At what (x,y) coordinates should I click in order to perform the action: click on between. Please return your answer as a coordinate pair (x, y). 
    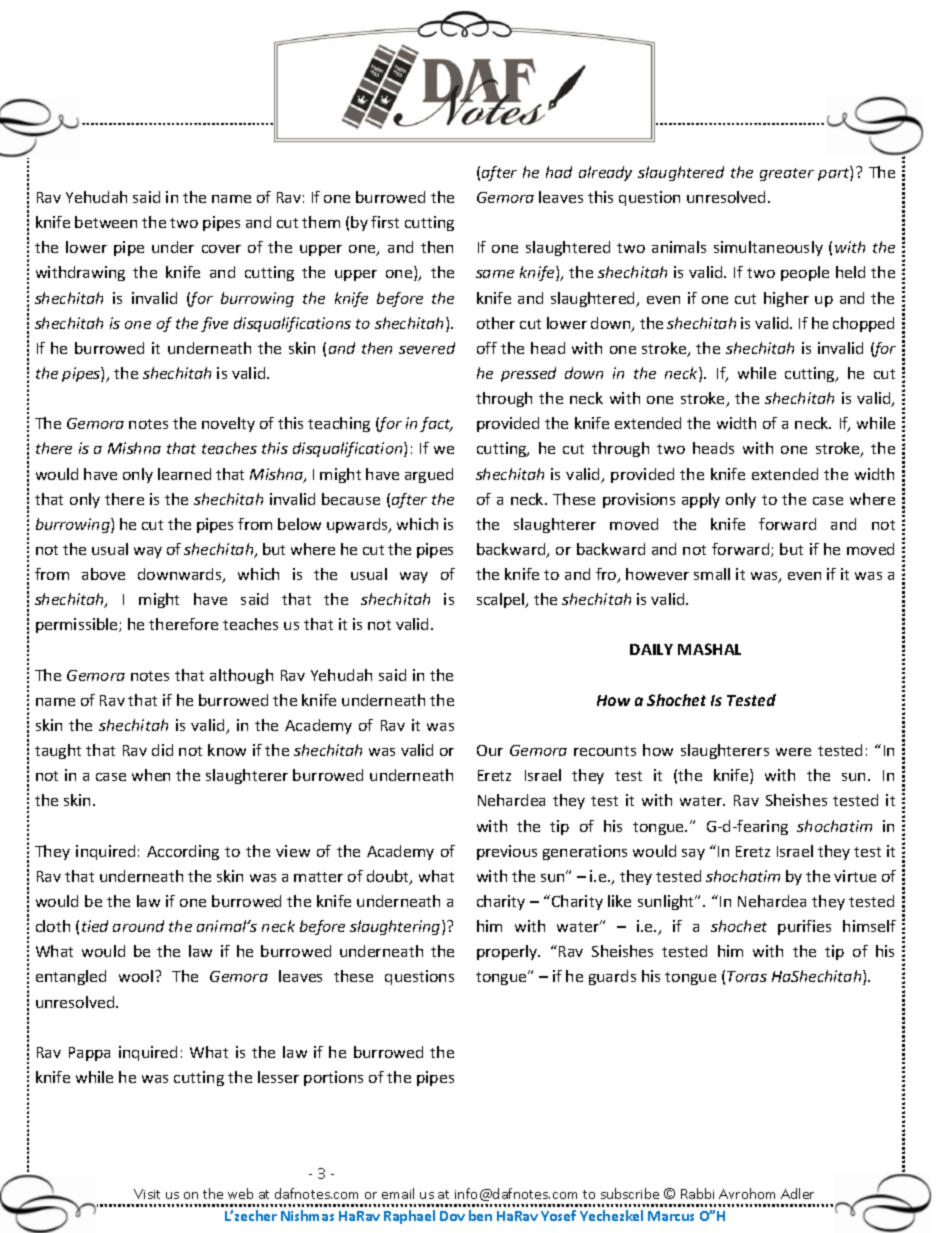
    Looking at the image, I should click on (106, 222).
